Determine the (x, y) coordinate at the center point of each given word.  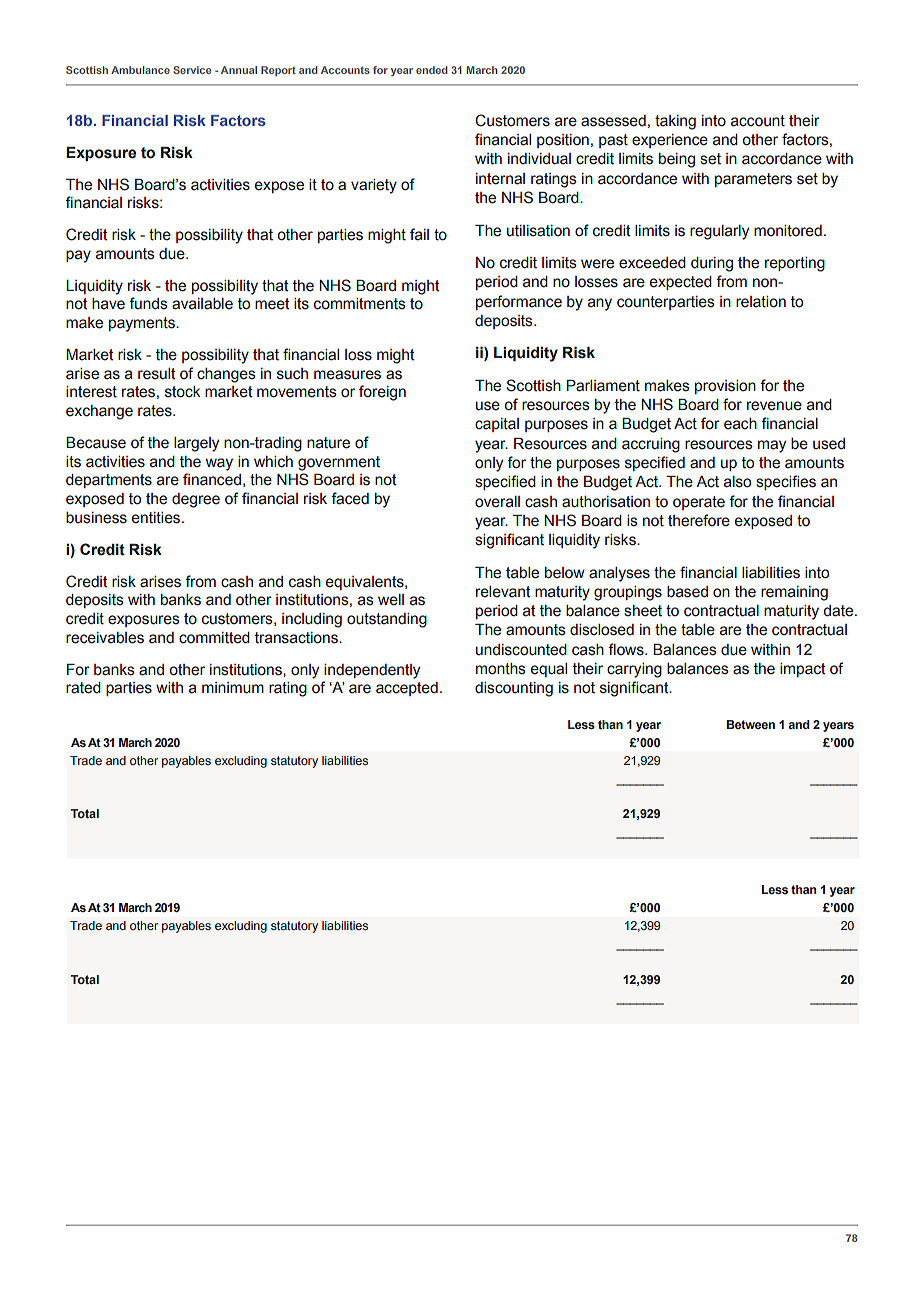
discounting (514, 689)
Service (192, 70)
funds (148, 303)
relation (761, 302)
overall (497, 502)
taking (675, 122)
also (737, 482)
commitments (360, 304)
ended (432, 70)
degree (196, 500)
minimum (233, 688)
